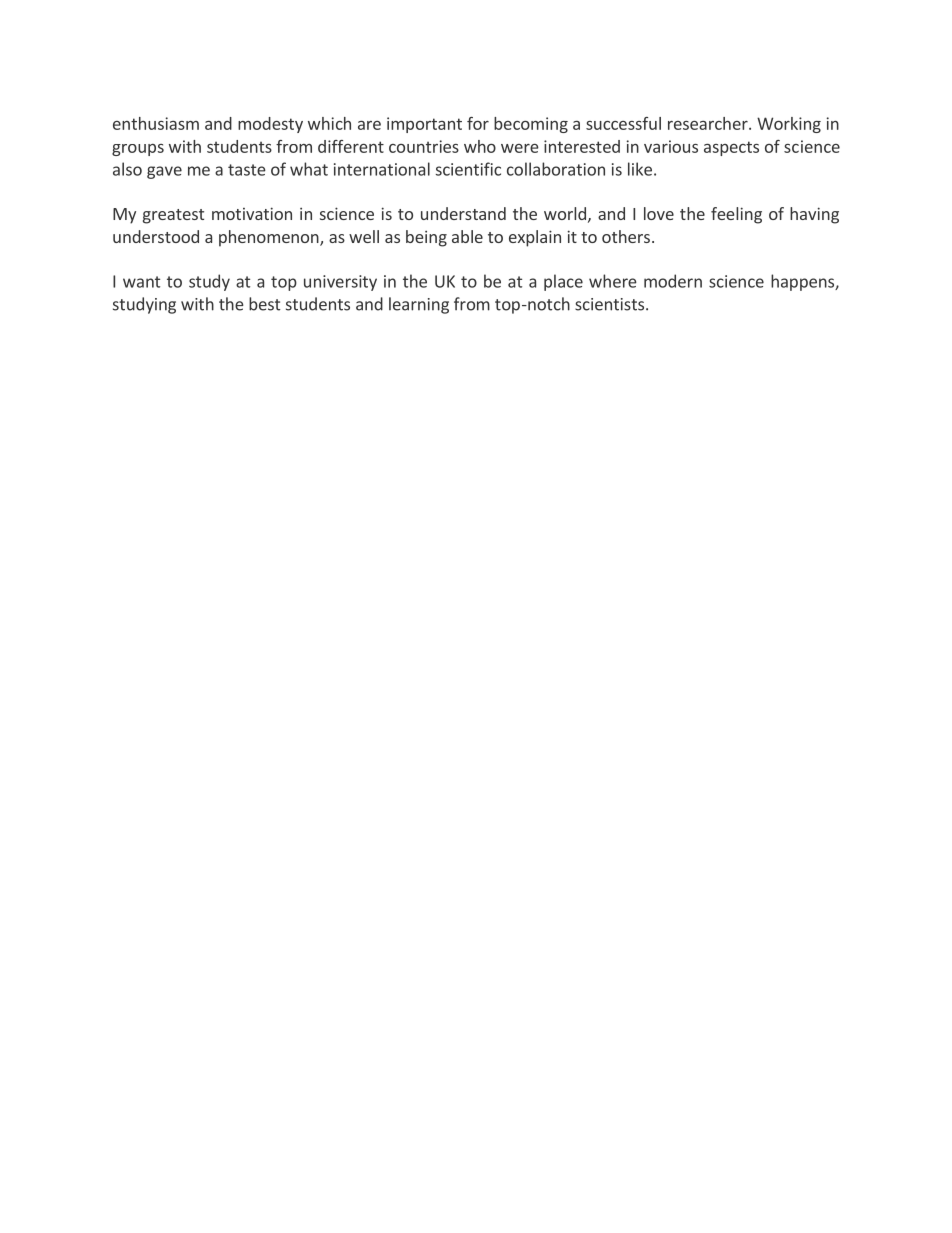 The width and height of the screenshot is (952, 1233). I want to click on feeling, so click(736, 215).
